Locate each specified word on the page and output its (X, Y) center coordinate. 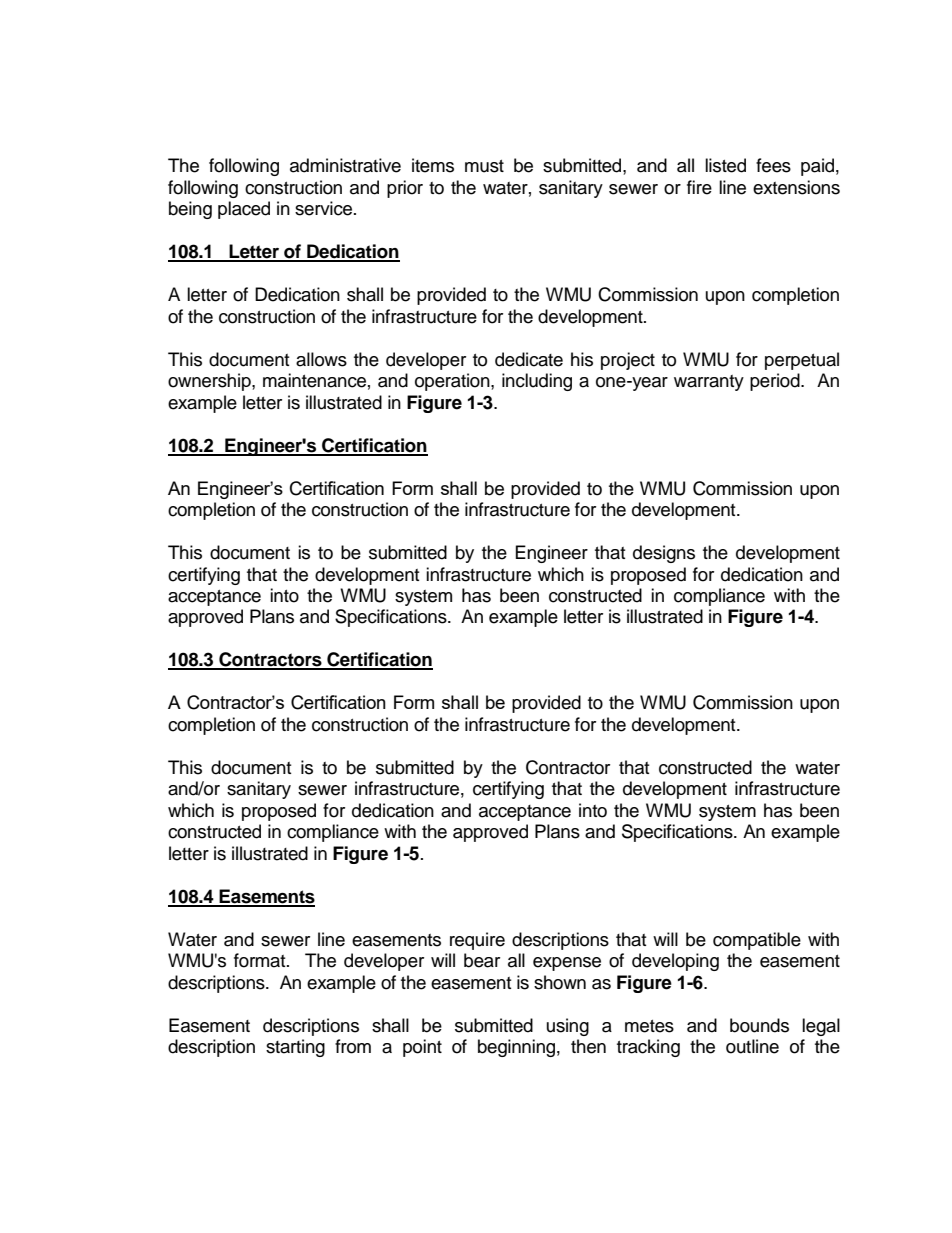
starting (295, 1048)
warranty (709, 383)
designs (664, 554)
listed (725, 165)
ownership (210, 382)
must (484, 166)
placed (244, 210)
